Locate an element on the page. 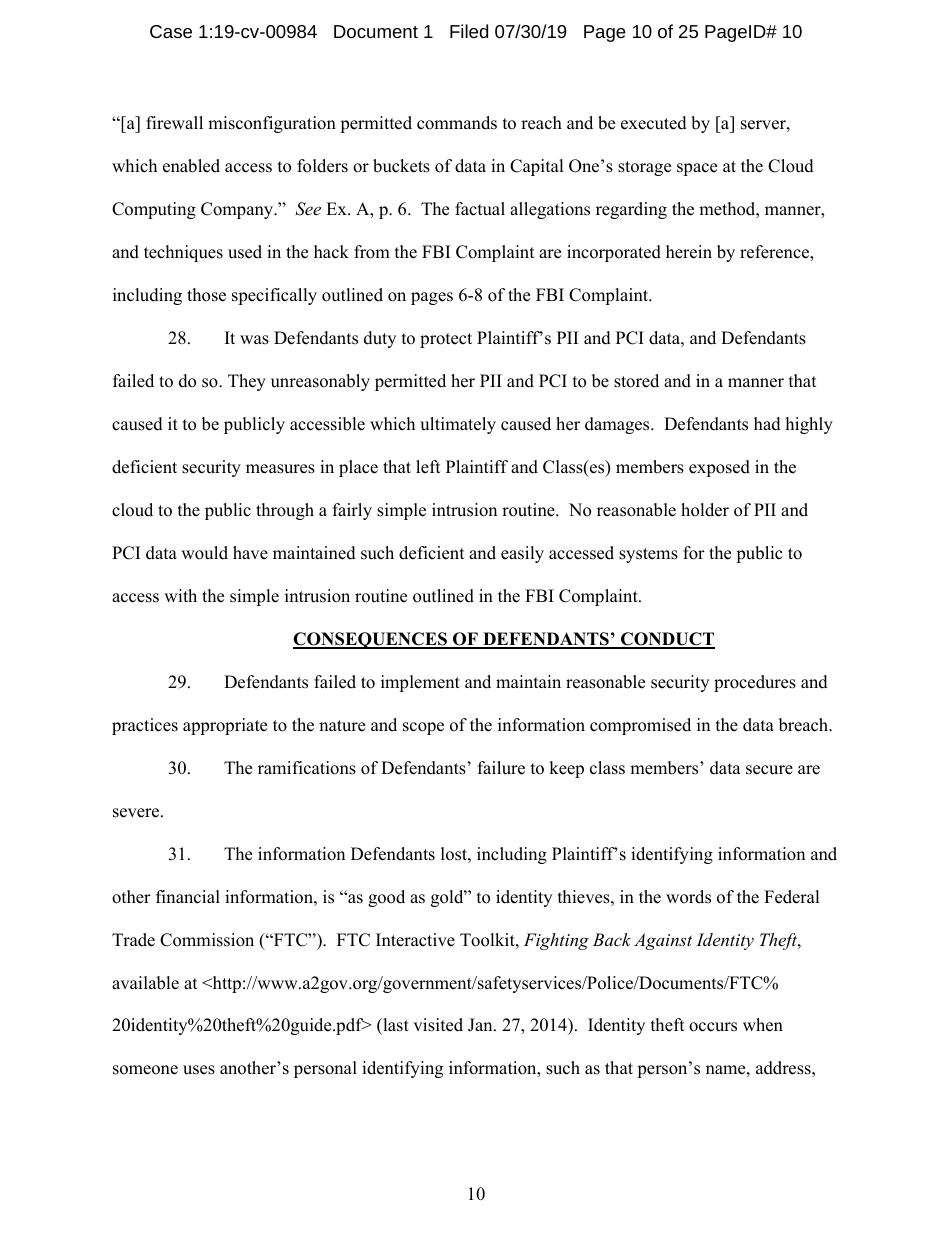 This page has width=952, height=1233. Case is located at coordinates (171, 31).
